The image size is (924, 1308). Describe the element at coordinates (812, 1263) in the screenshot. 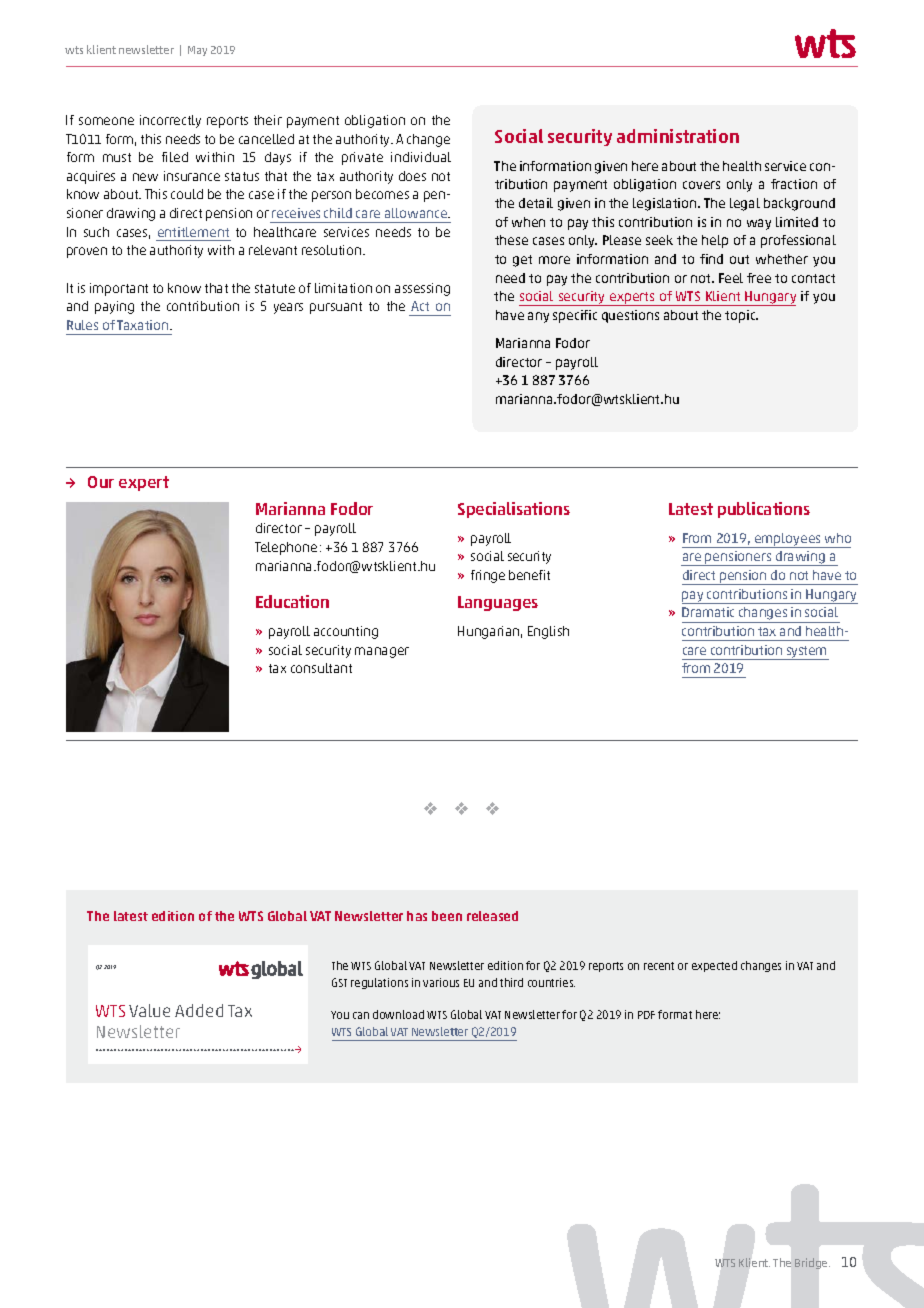

I see `Bridge` at that location.
